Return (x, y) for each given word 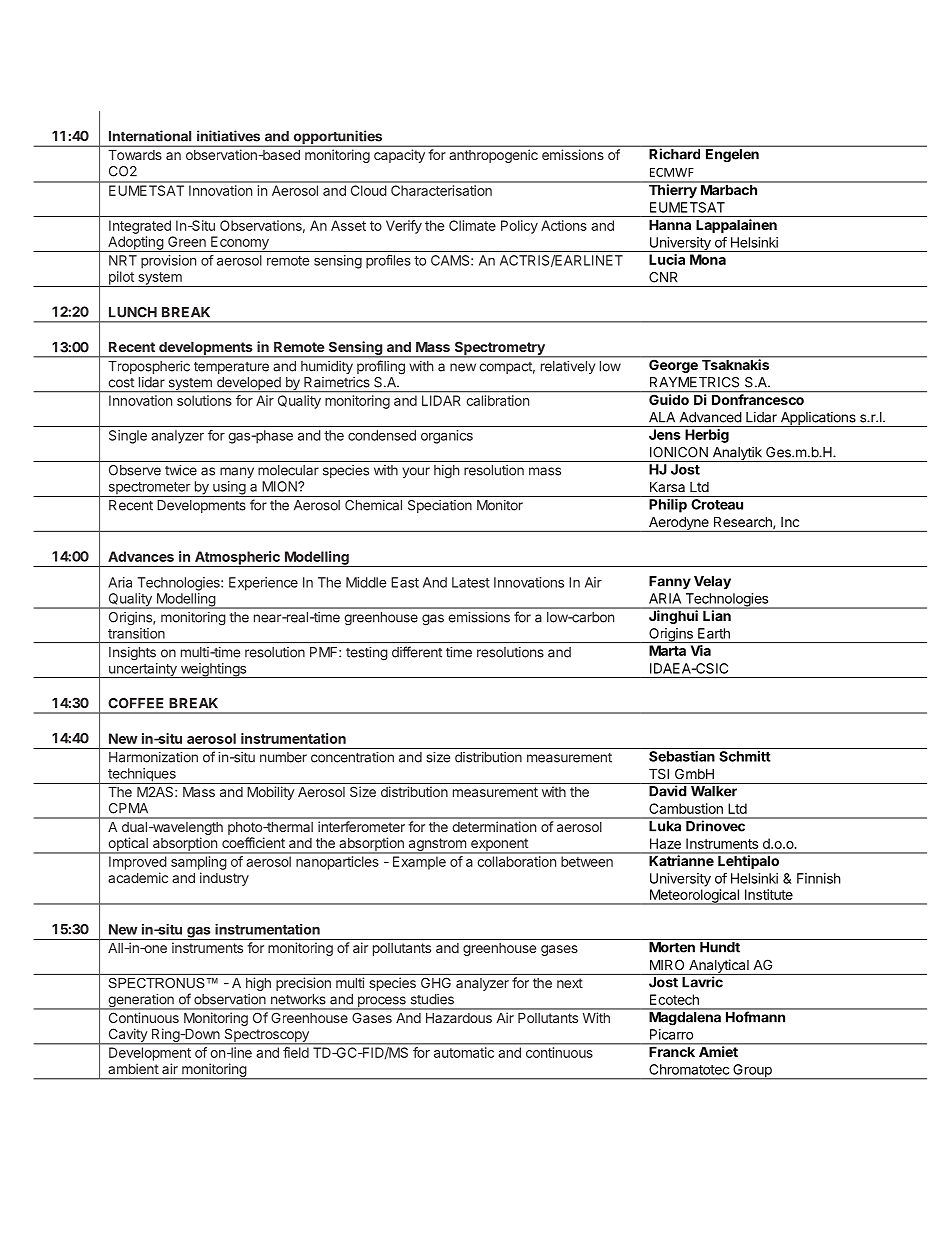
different (417, 652)
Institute (769, 894)
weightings (213, 670)
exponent (499, 845)
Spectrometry (499, 349)
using (229, 489)
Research (744, 523)
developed (248, 385)
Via (701, 650)
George (673, 365)
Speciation (440, 506)
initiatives (228, 136)
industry (224, 879)
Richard (674, 154)
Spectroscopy (266, 1036)
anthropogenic (494, 156)
